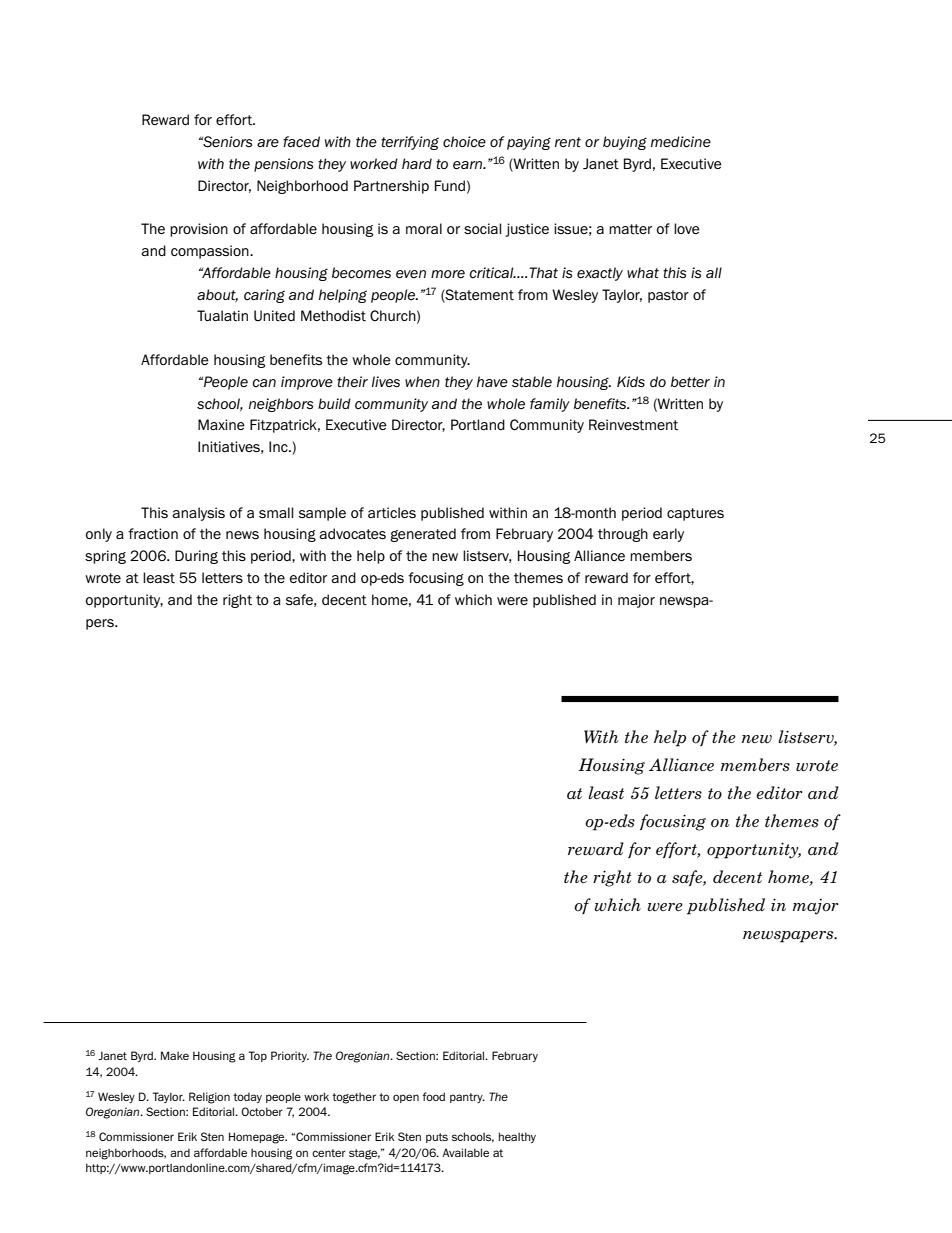 Image resolution: width=952 pixels, height=1233 pixels. What do you see at coordinates (209, 1098) in the screenshot?
I see `Religion` at bounding box center [209, 1098].
